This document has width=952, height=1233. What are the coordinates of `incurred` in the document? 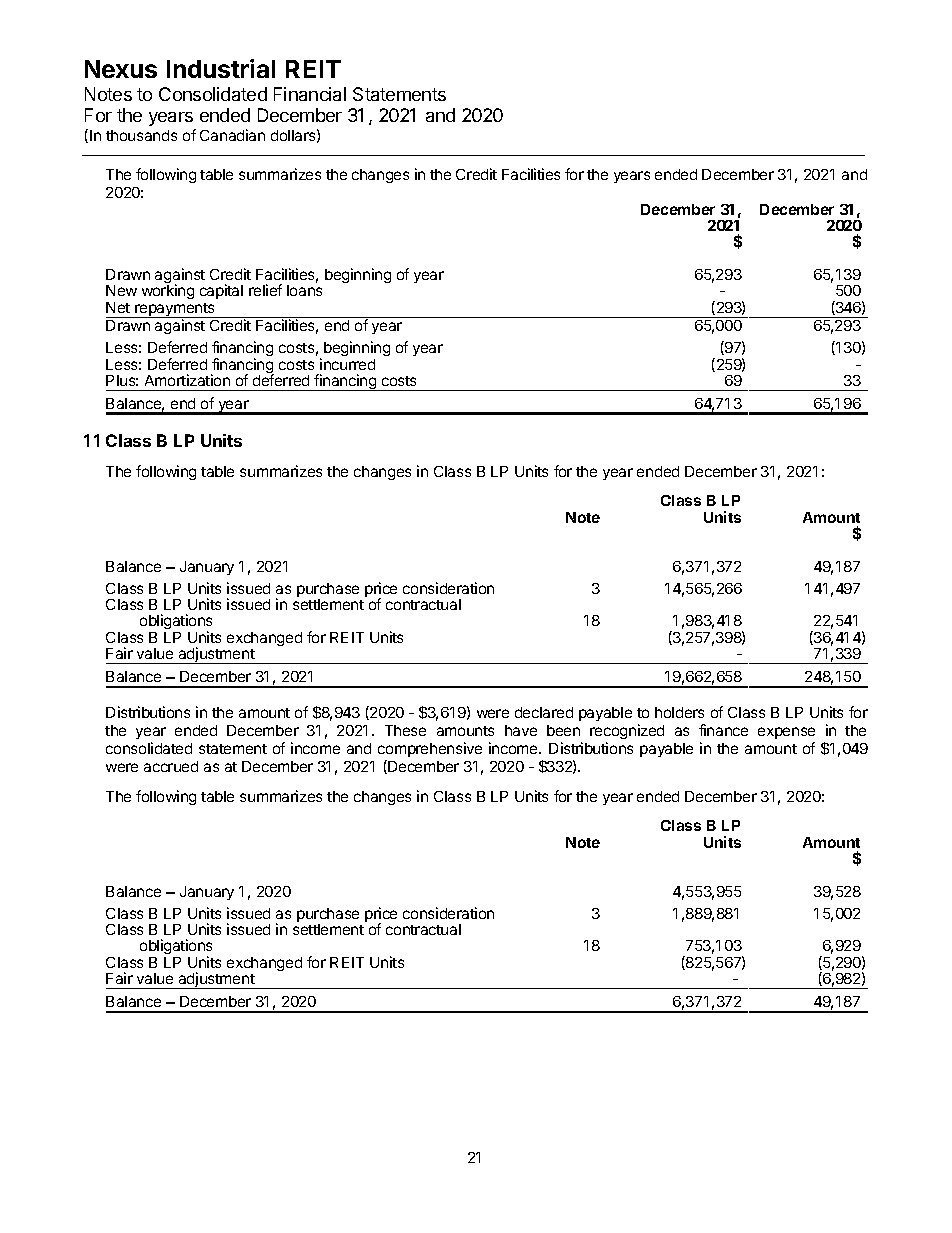 It's located at (347, 364).
